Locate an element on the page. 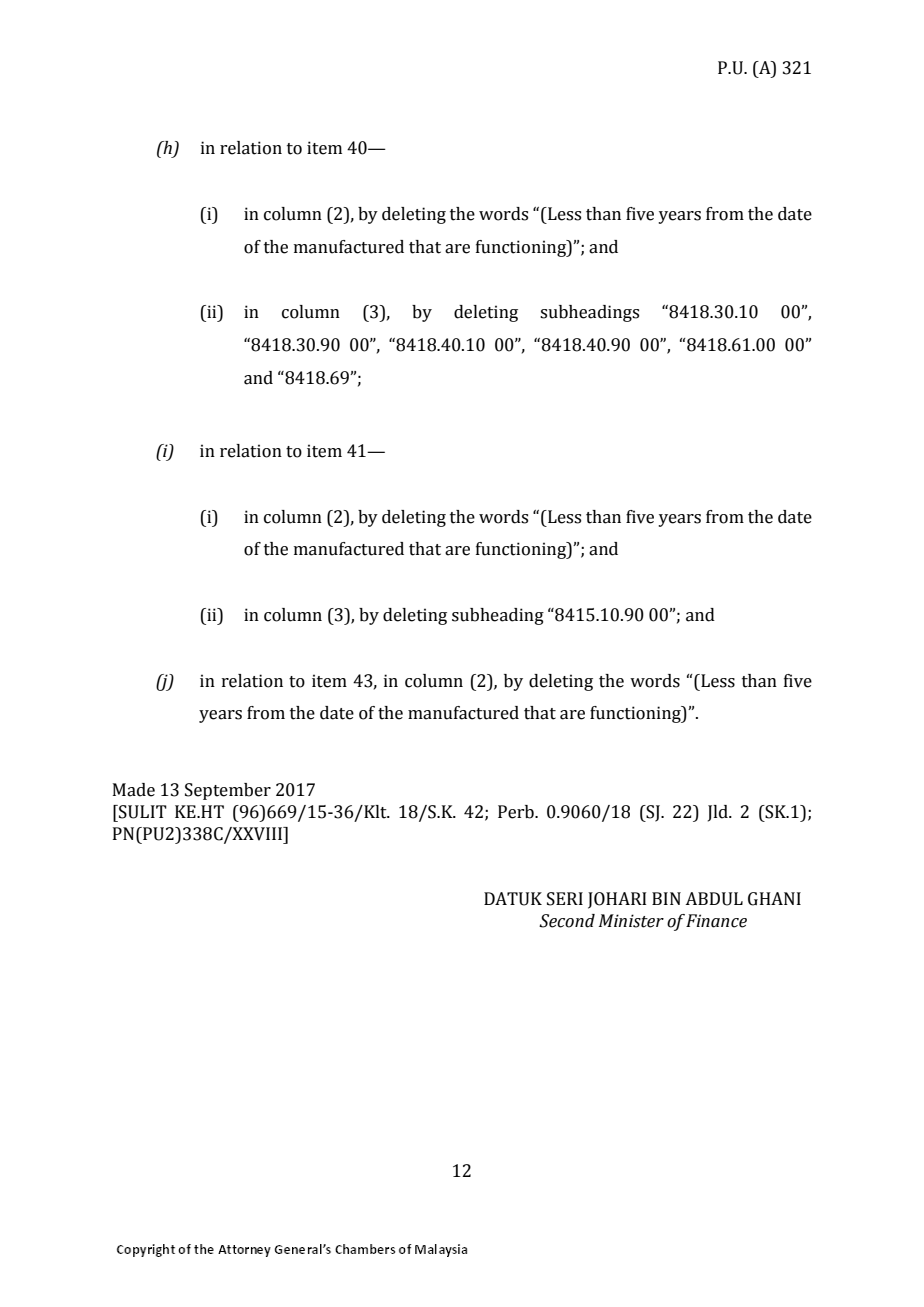 The image size is (924, 1307). Minister is located at coordinates (631, 921).
